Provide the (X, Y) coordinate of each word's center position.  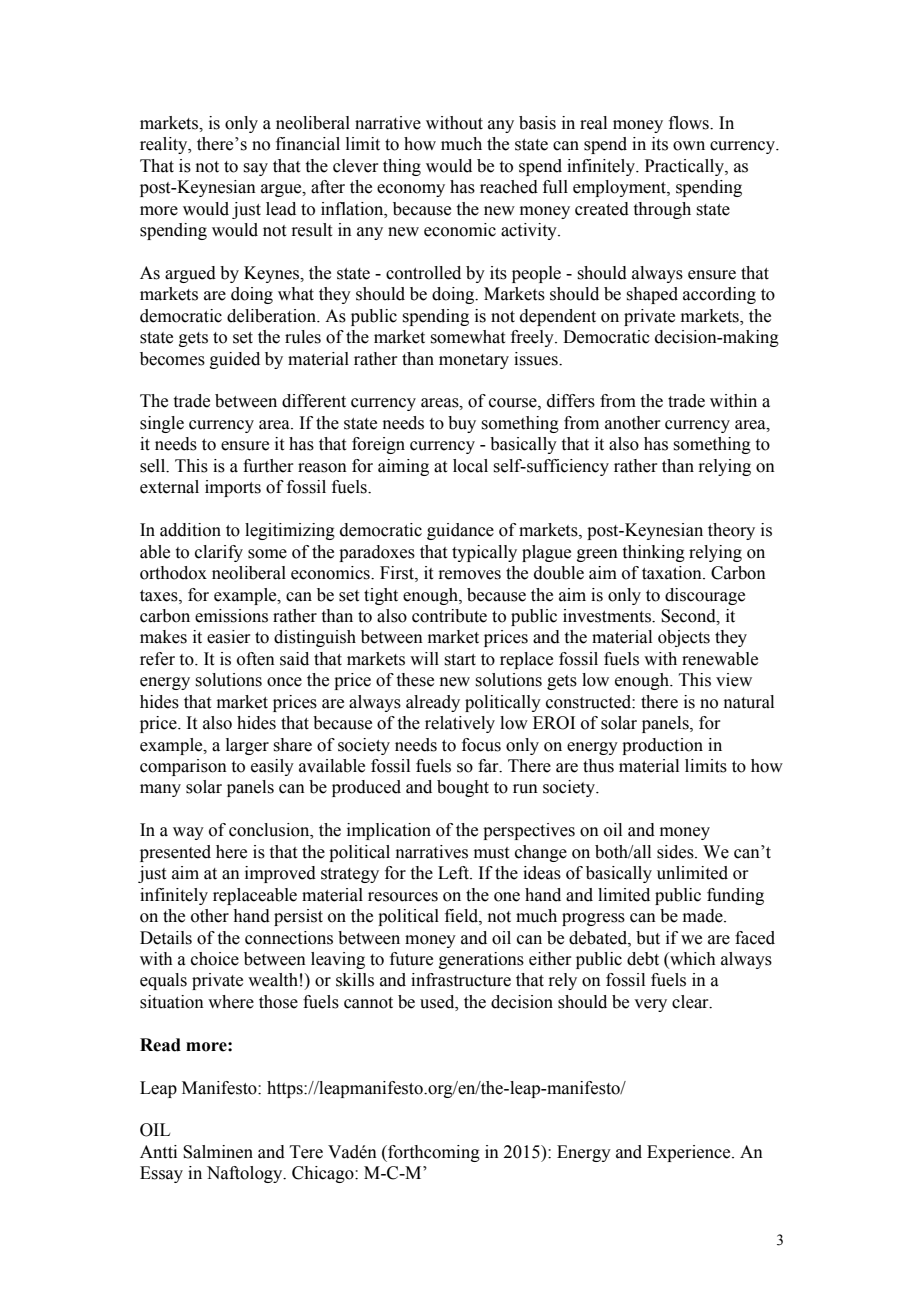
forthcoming (433, 1153)
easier (229, 637)
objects (684, 638)
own (689, 146)
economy (411, 190)
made (704, 916)
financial (308, 144)
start (460, 660)
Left (454, 873)
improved (280, 874)
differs (571, 401)
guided (235, 360)
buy (462, 424)
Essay (161, 1174)
